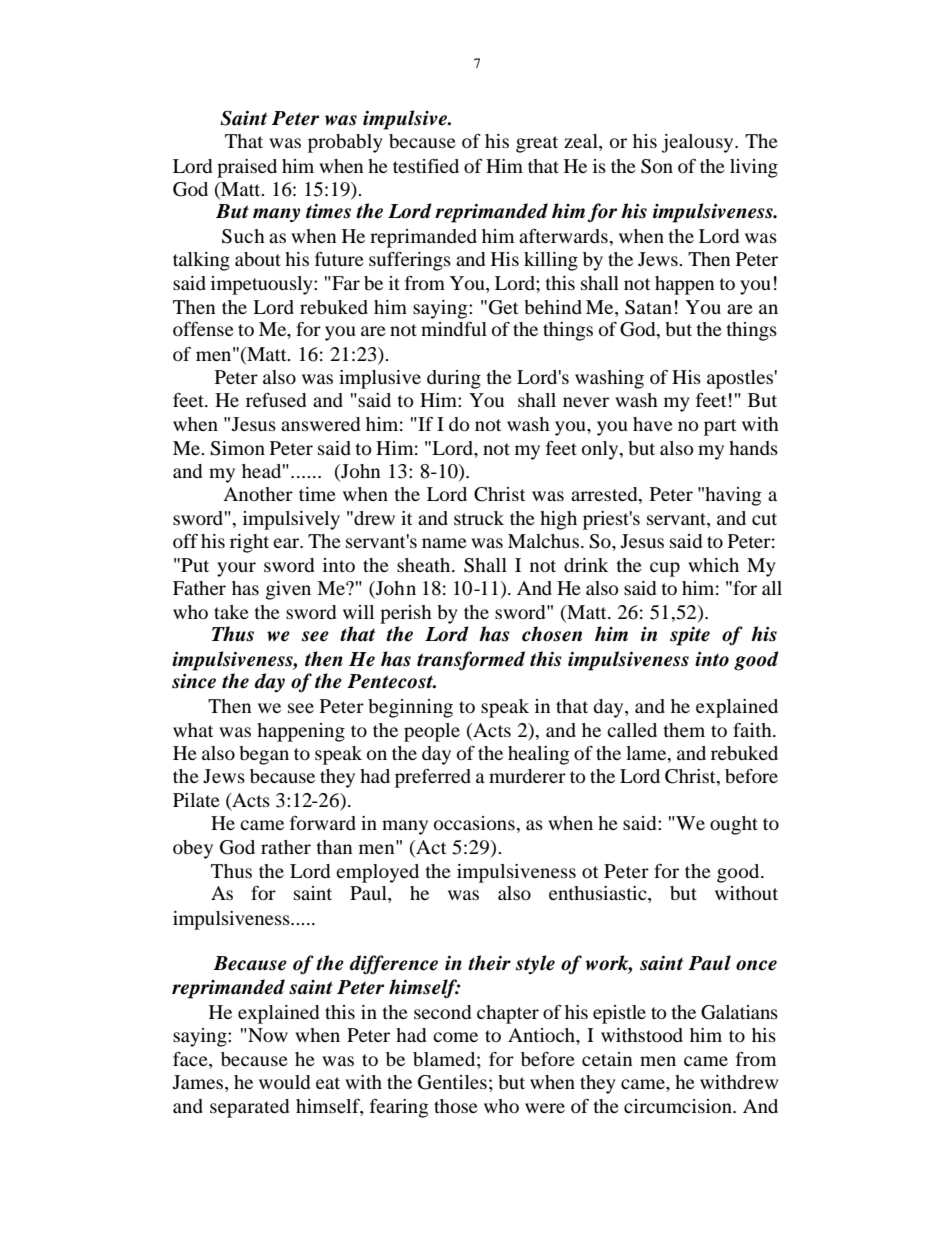  What do you see at coordinates (284, 1082) in the screenshot?
I see `would` at bounding box center [284, 1082].
